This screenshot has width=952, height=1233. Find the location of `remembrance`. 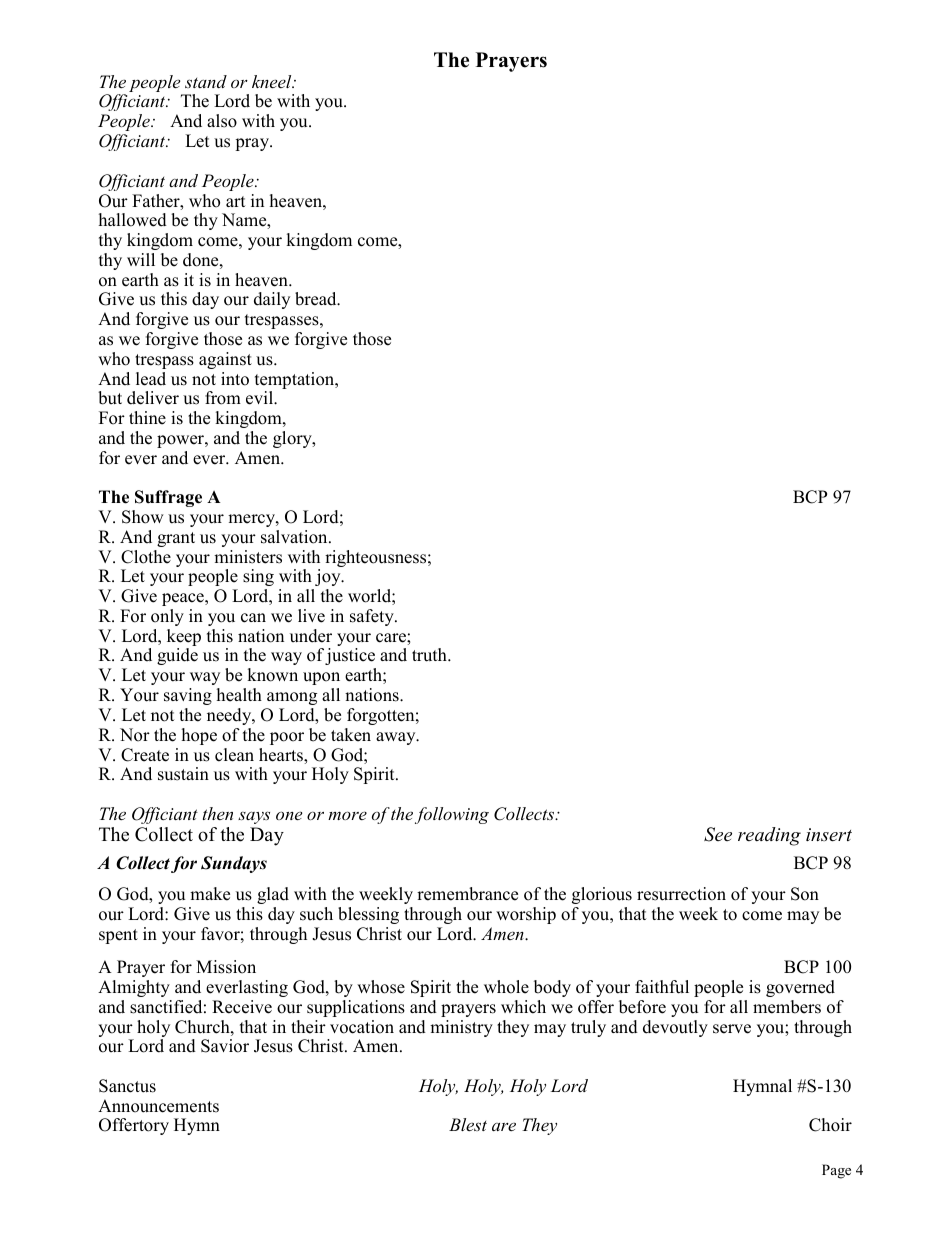

remembrance is located at coordinates (467, 894).
